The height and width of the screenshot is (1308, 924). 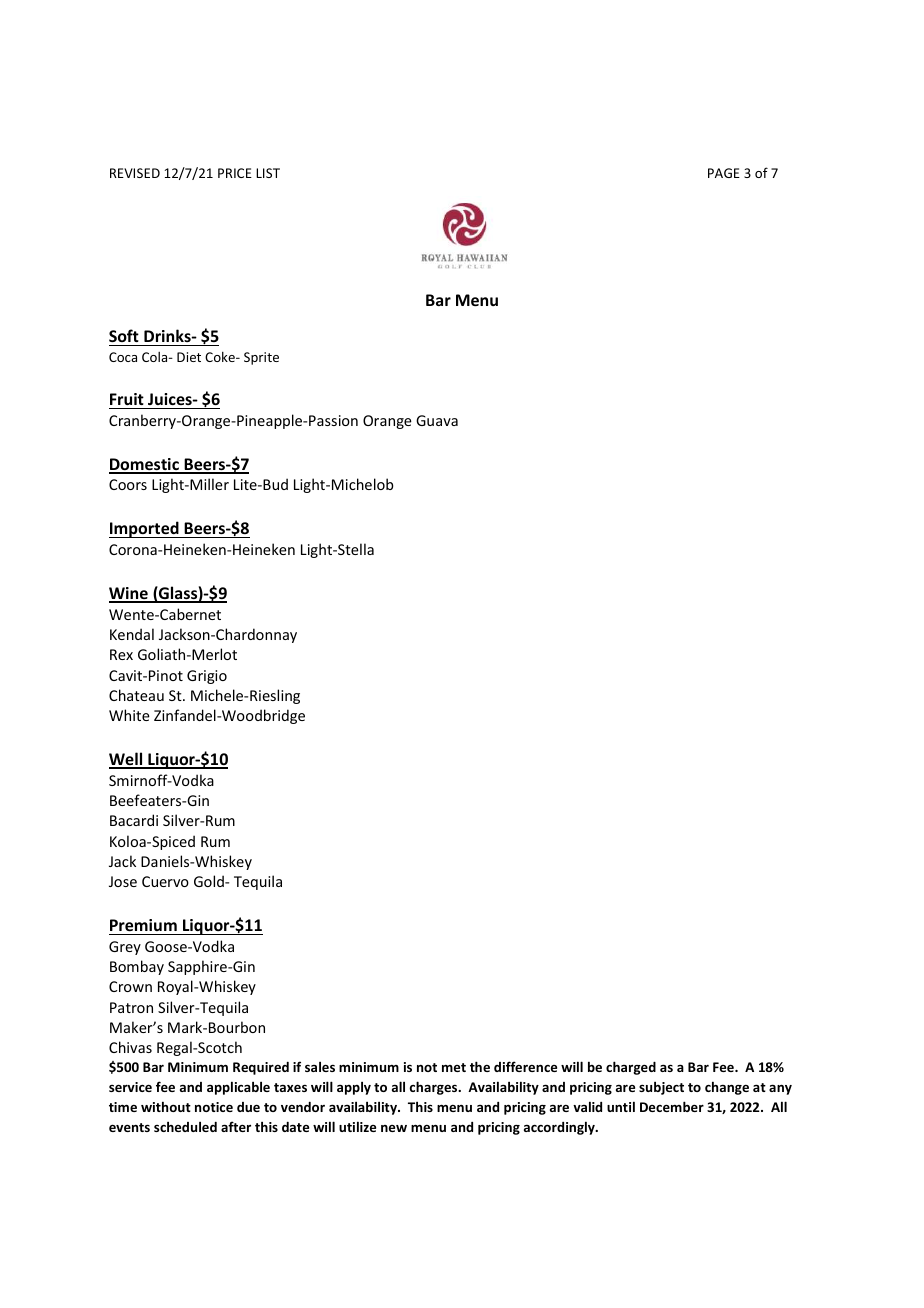 I want to click on LIST, so click(x=268, y=173).
